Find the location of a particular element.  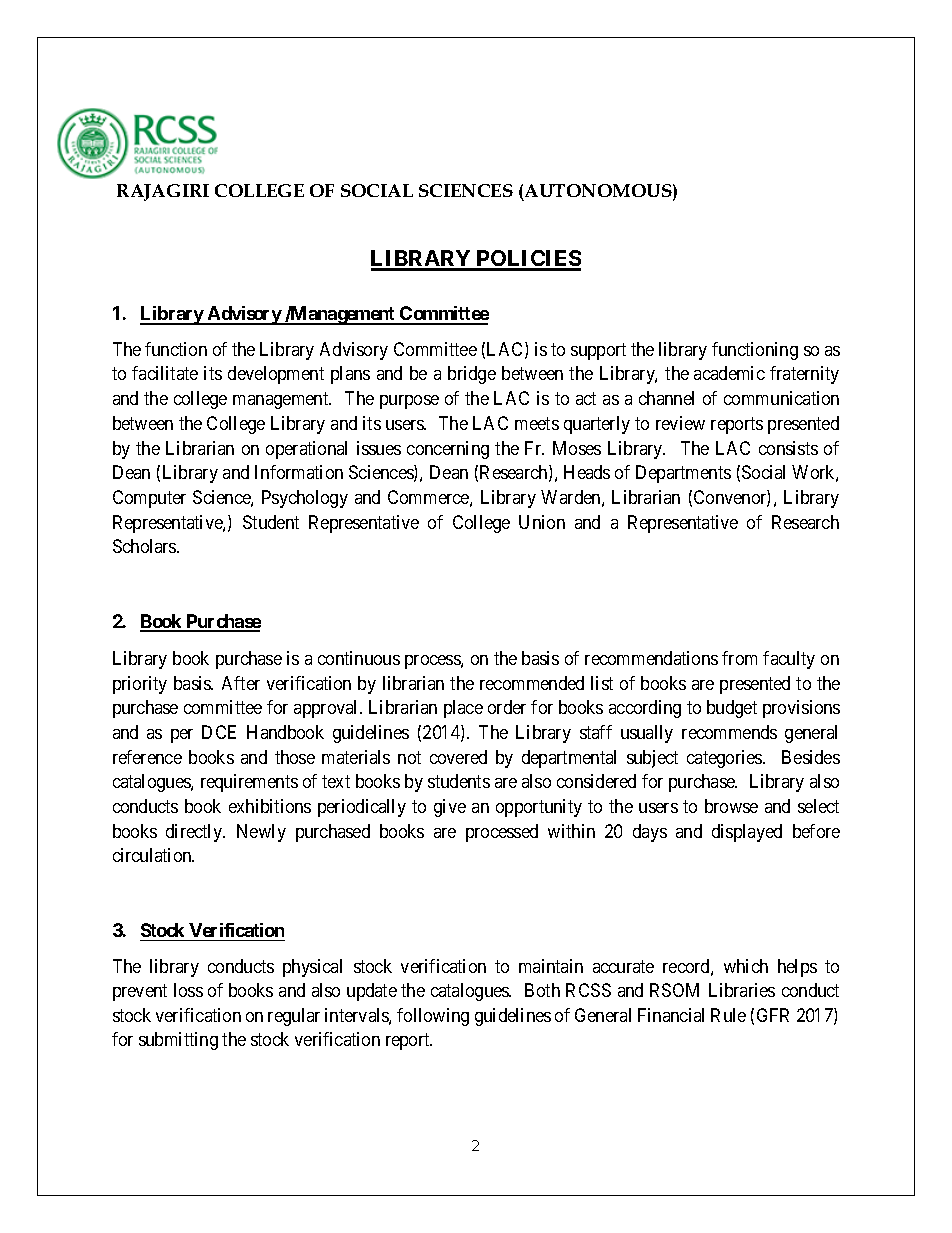

submitting is located at coordinates (178, 1041).
